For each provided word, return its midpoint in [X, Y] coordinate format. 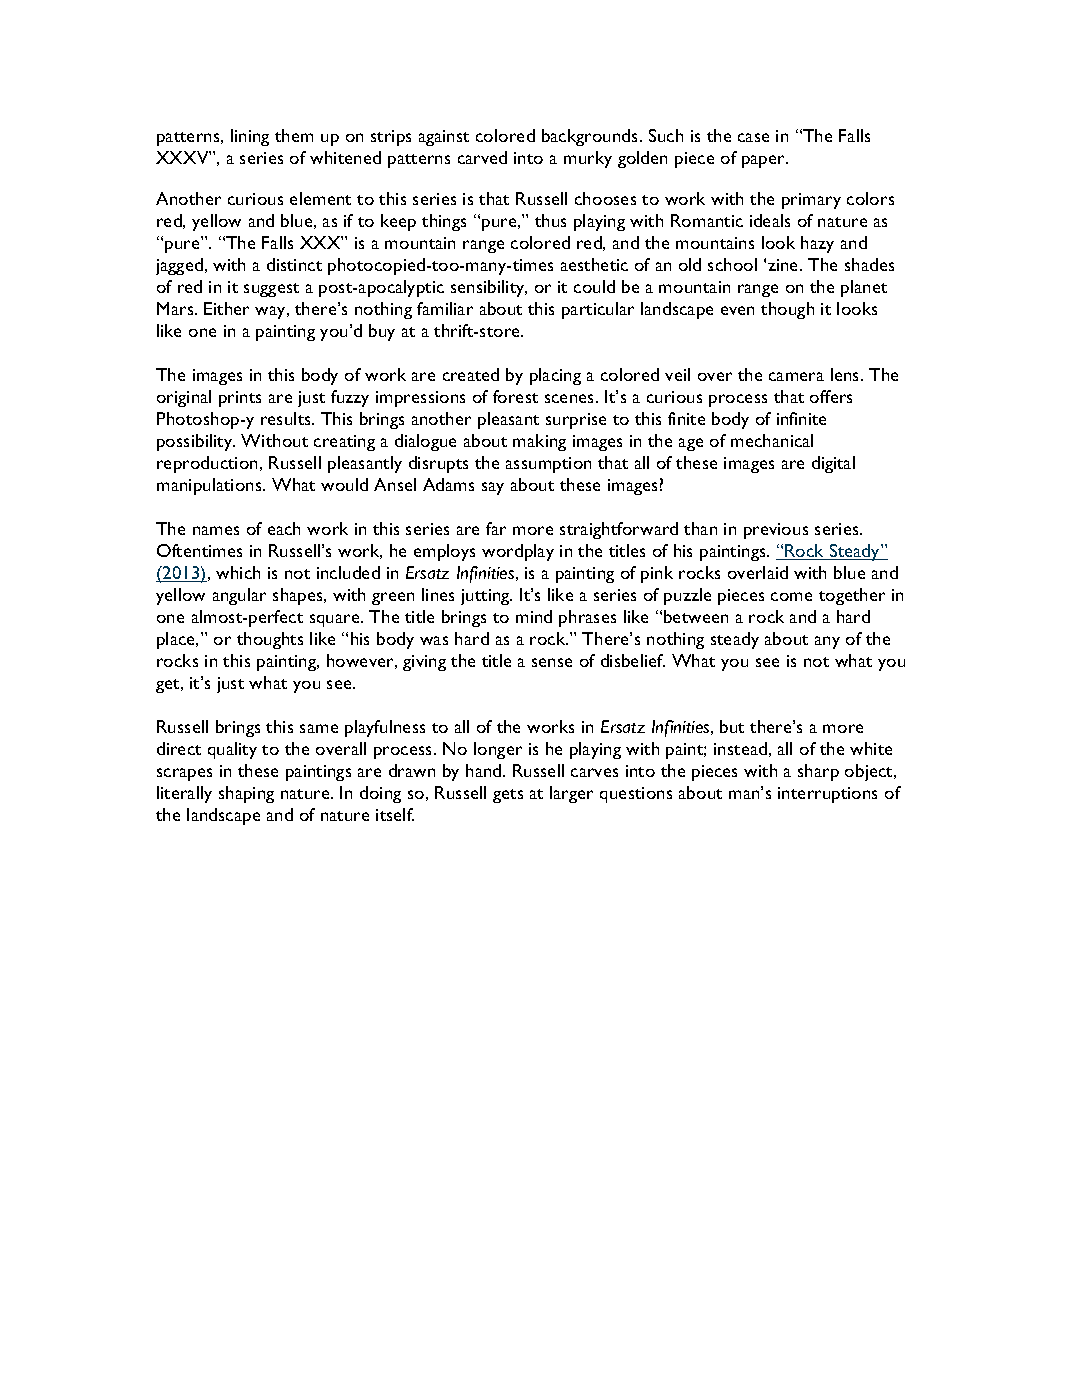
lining [250, 137]
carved [482, 157]
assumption [548, 465]
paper [765, 161]
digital [833, 464]
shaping [246, 794]
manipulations [210, 486]
